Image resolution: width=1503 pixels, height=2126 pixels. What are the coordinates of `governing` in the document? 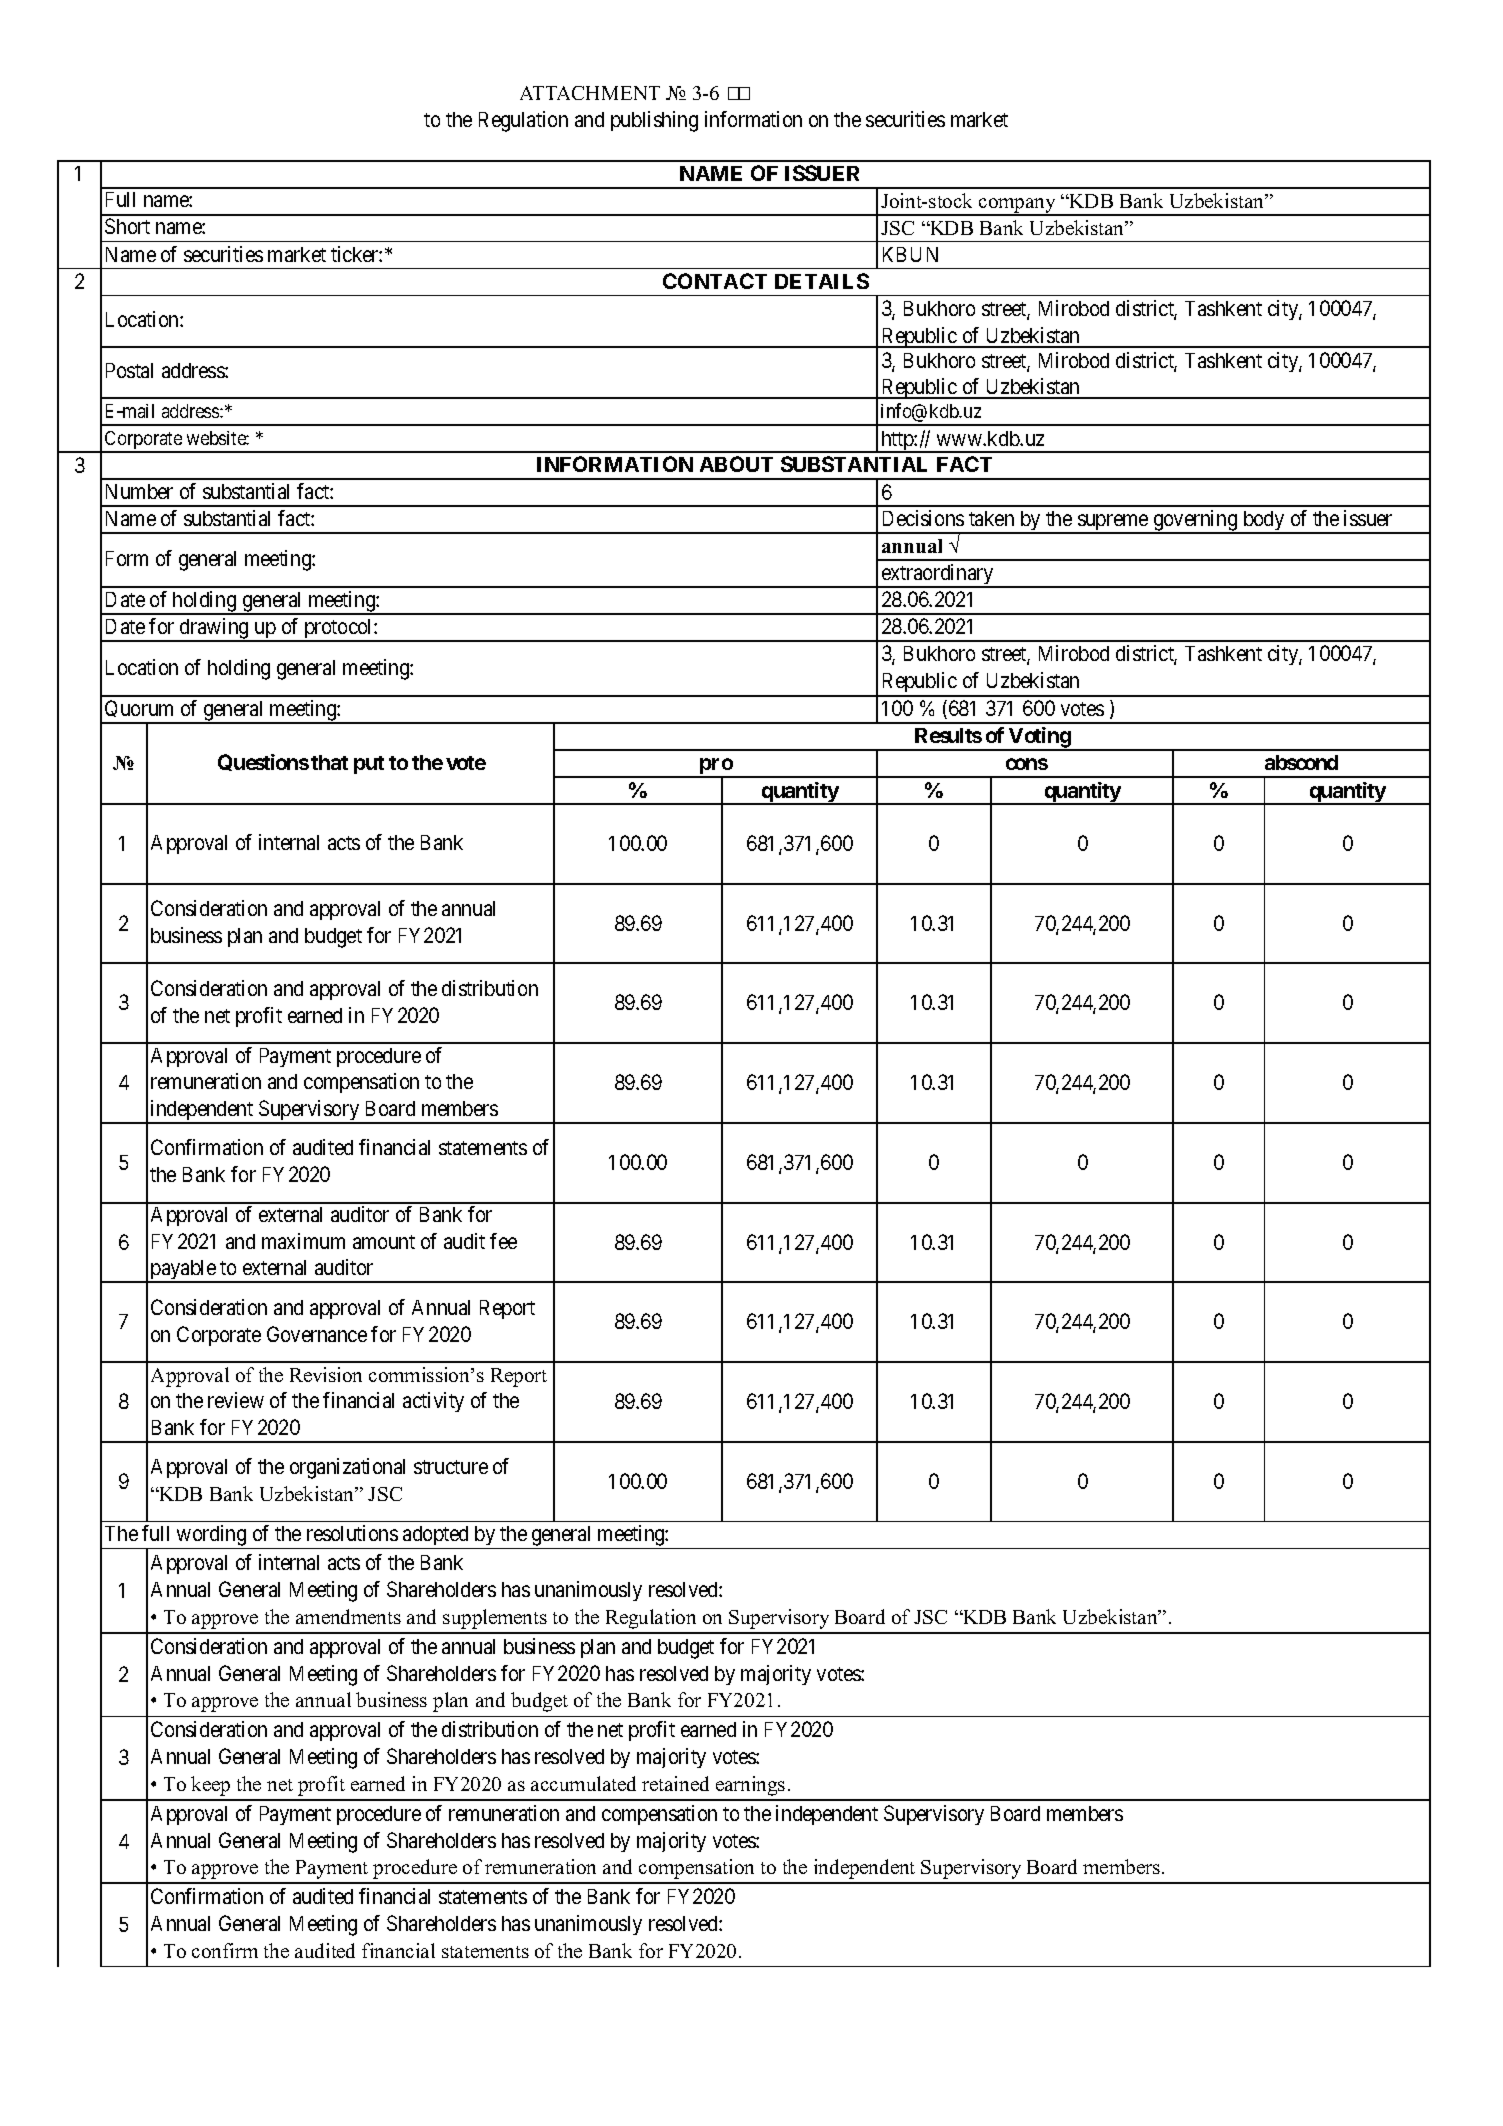 It's located at (1195, 521).
